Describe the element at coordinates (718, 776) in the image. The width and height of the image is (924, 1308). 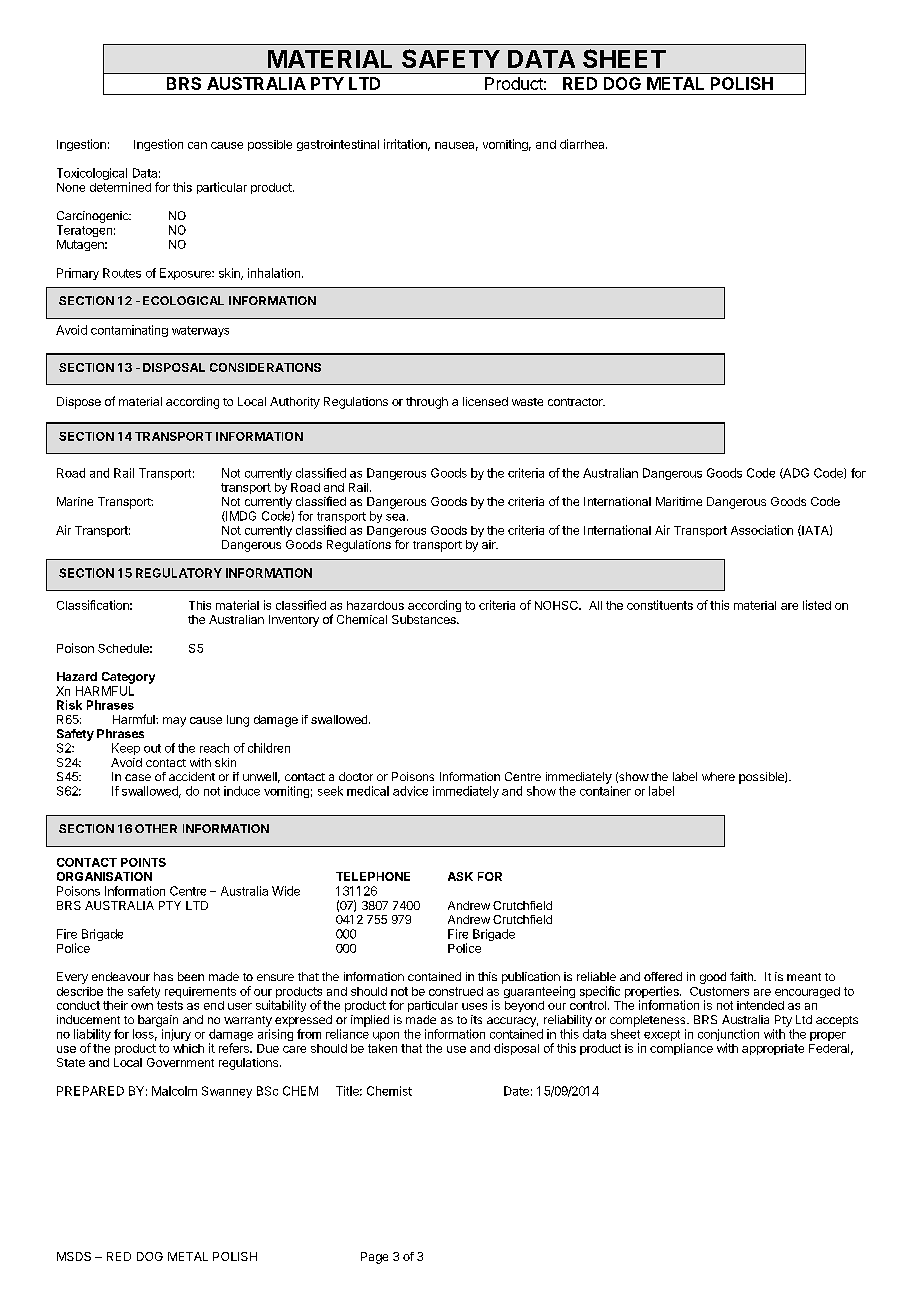
I see `where` at that location.
